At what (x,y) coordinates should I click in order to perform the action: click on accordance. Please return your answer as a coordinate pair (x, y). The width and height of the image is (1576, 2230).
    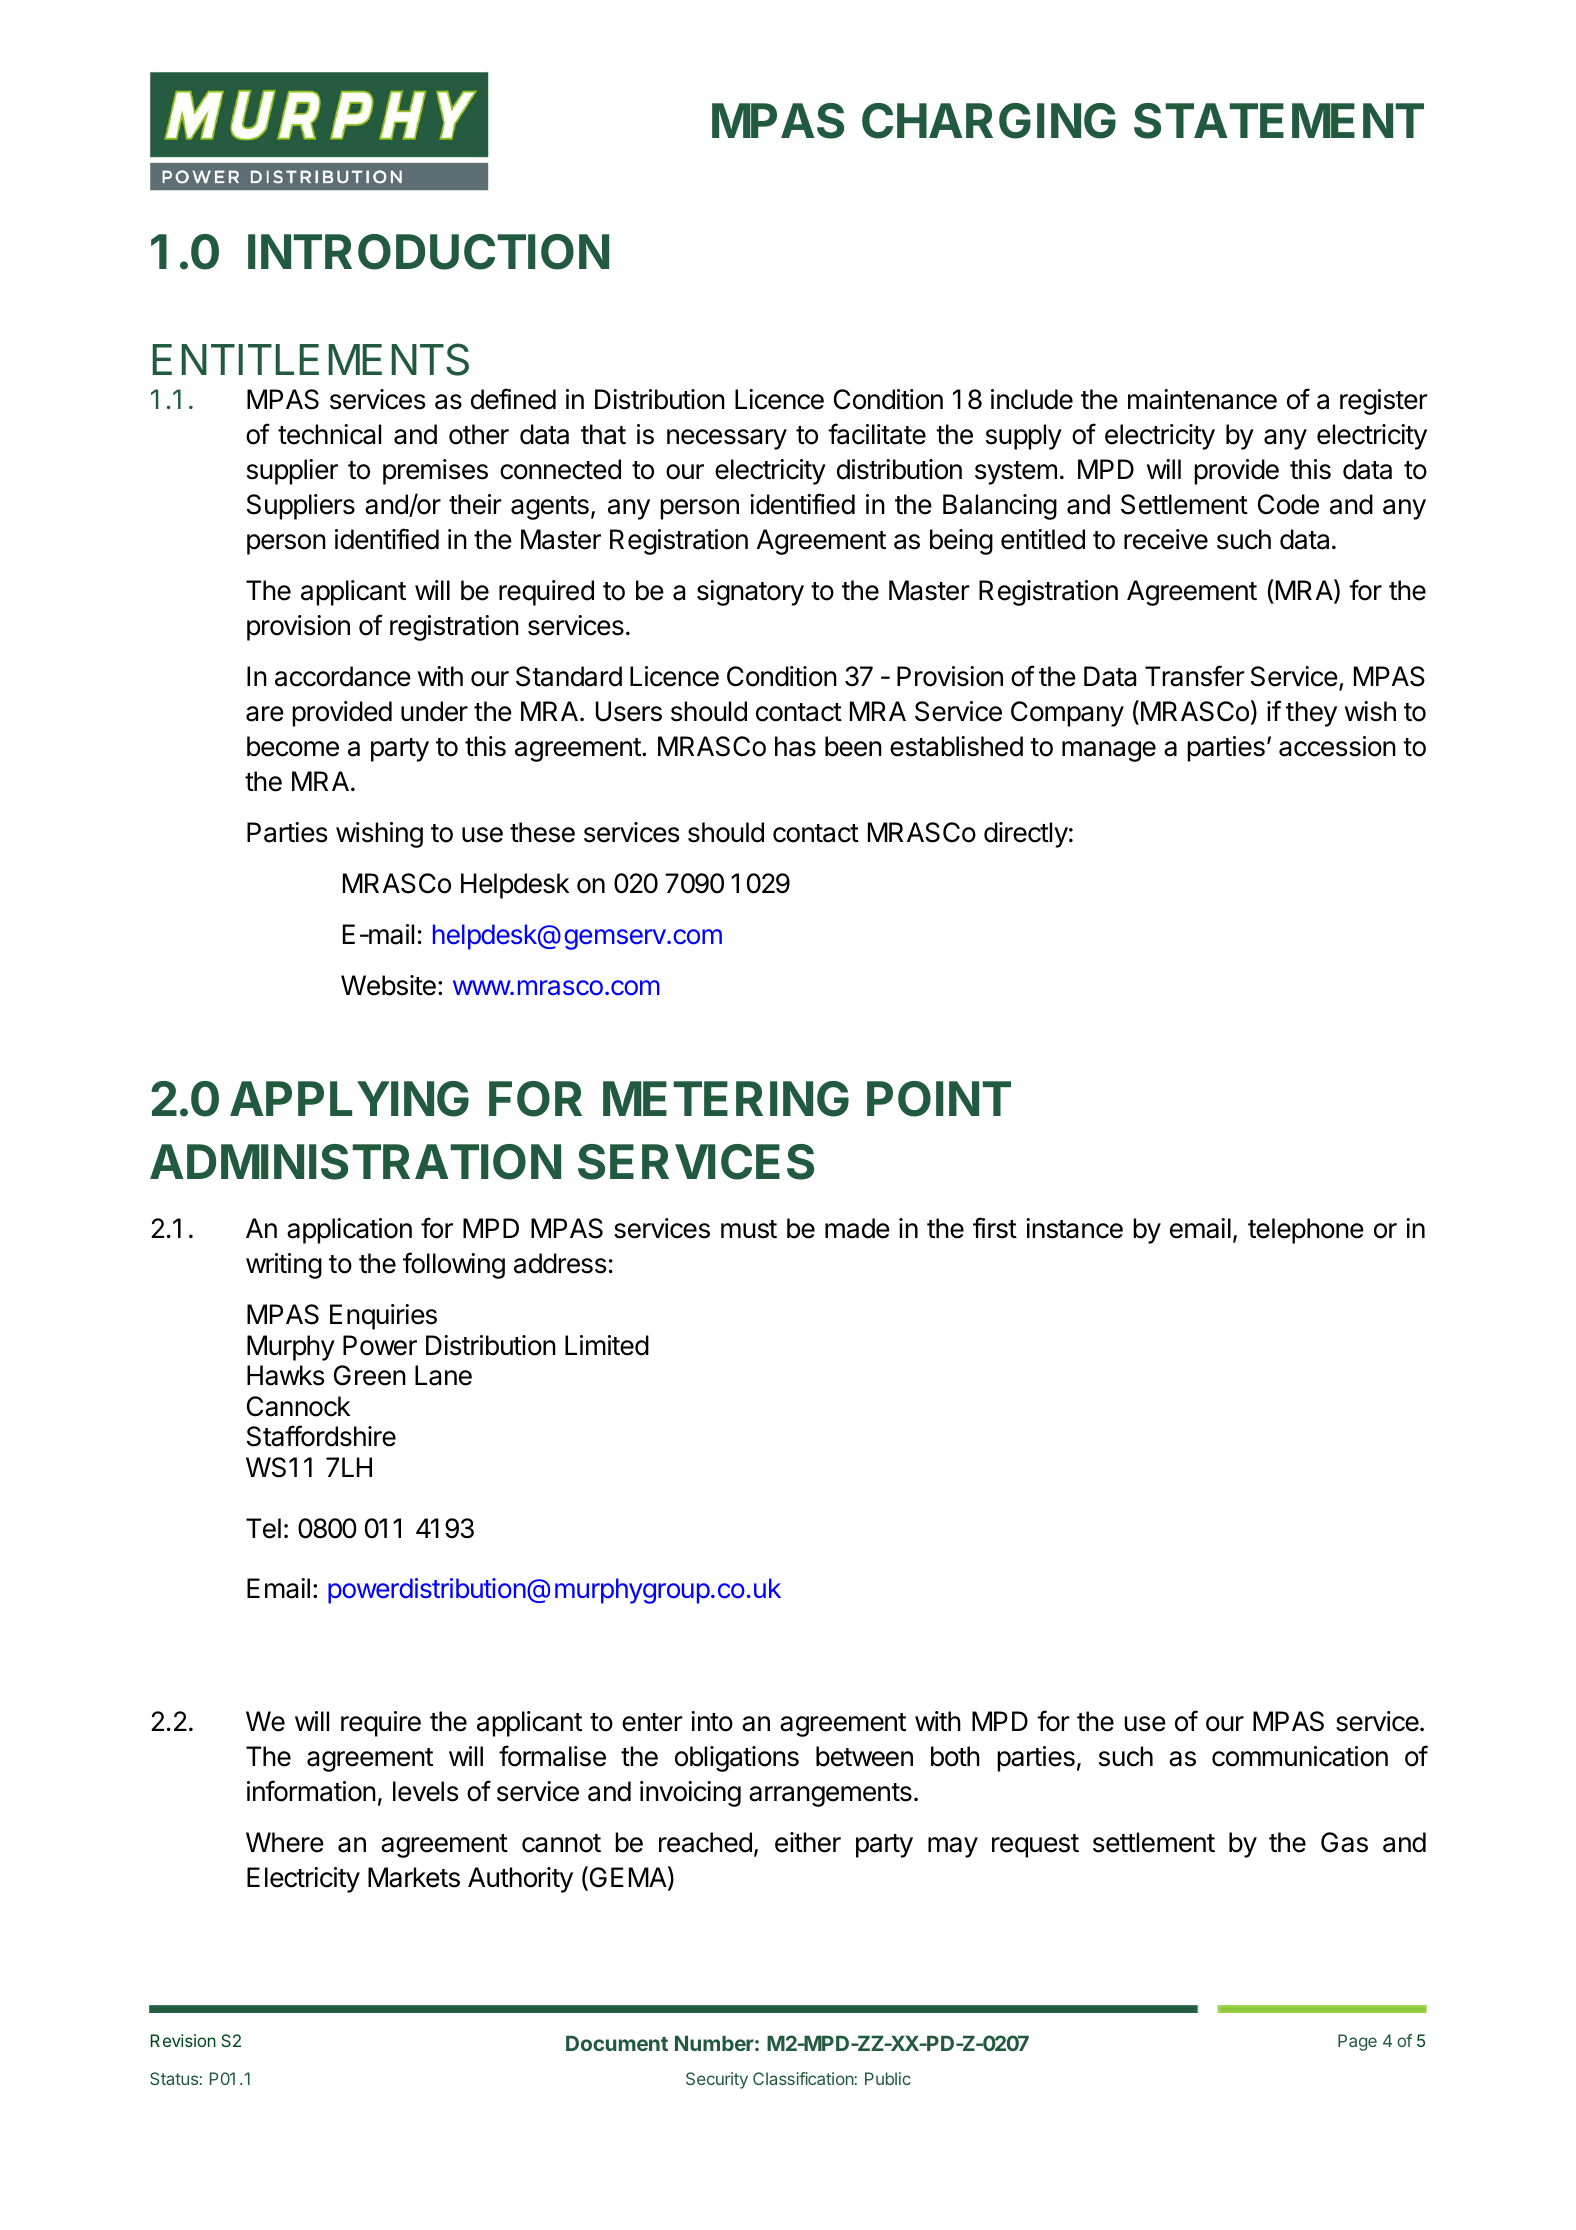
    Looking at the image, I should click on (343, 676).
